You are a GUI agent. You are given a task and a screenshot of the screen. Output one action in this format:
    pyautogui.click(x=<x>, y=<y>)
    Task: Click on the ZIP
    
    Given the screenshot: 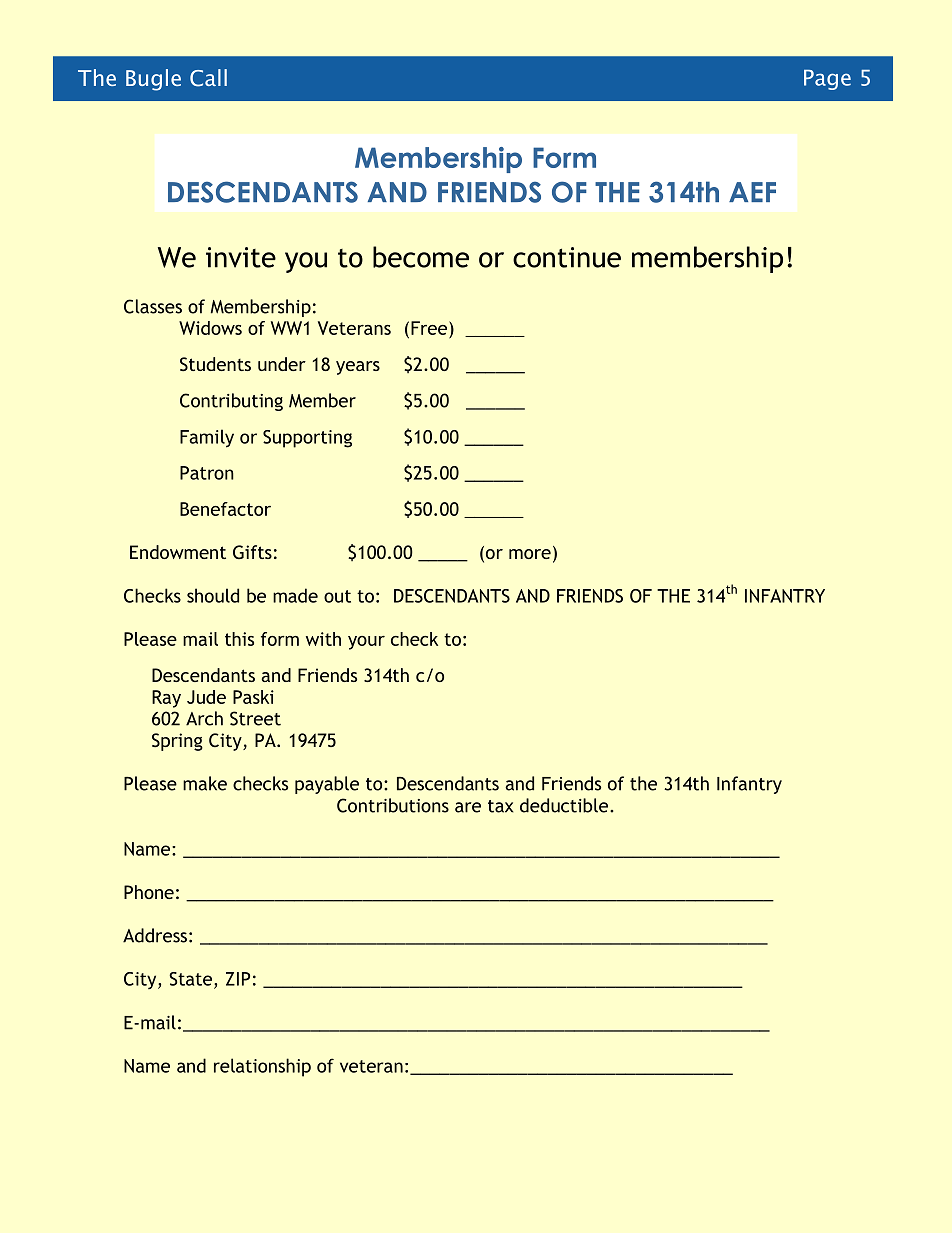 What is the action you would take?
    pyautogui.click(x=238, y=979)
